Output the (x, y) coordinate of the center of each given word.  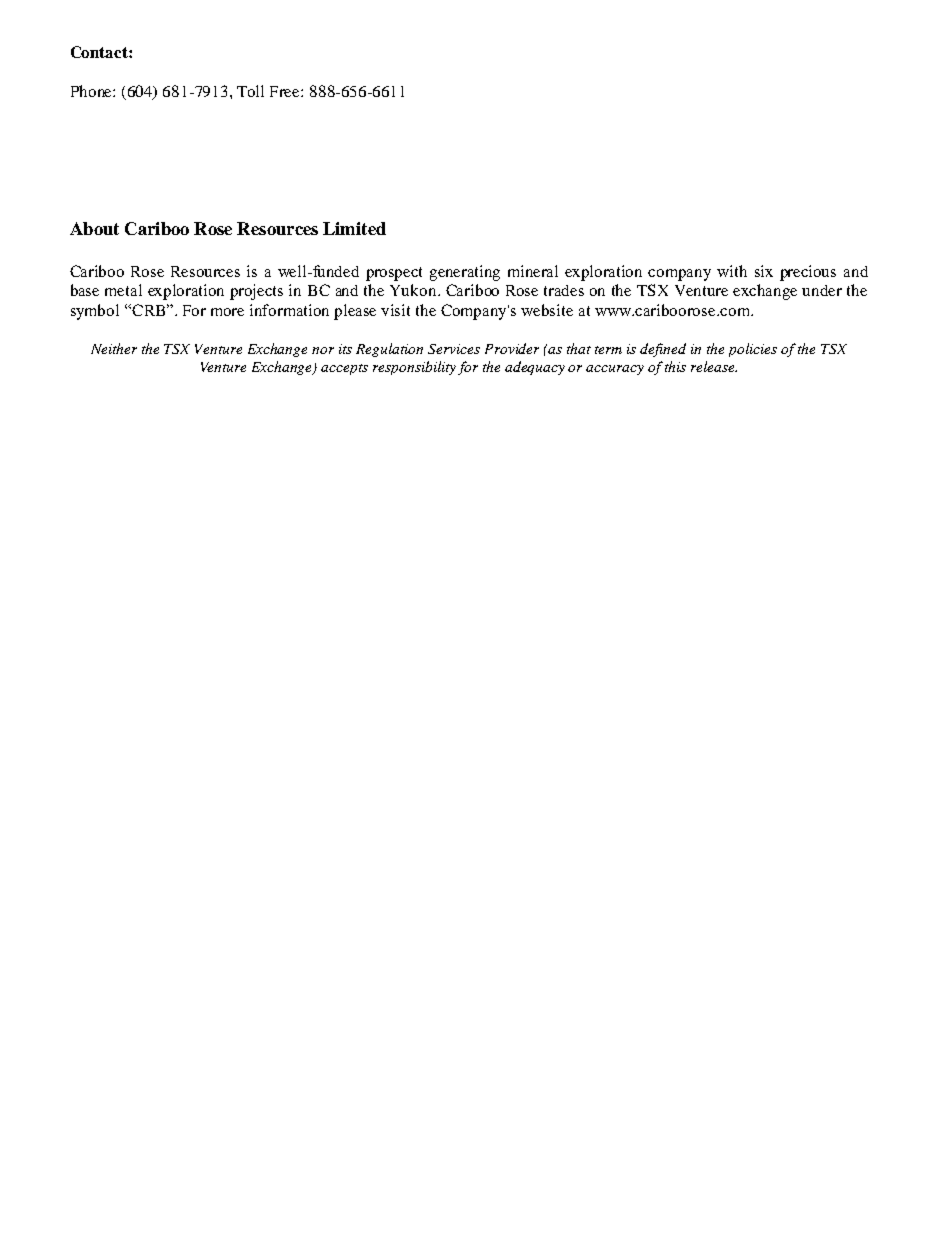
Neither (114, 348)
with (732, 271)
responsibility (414, 368)
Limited (354, 228)
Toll (250, 91)
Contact (100, 52)
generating (465, 273)
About (94, 228)
